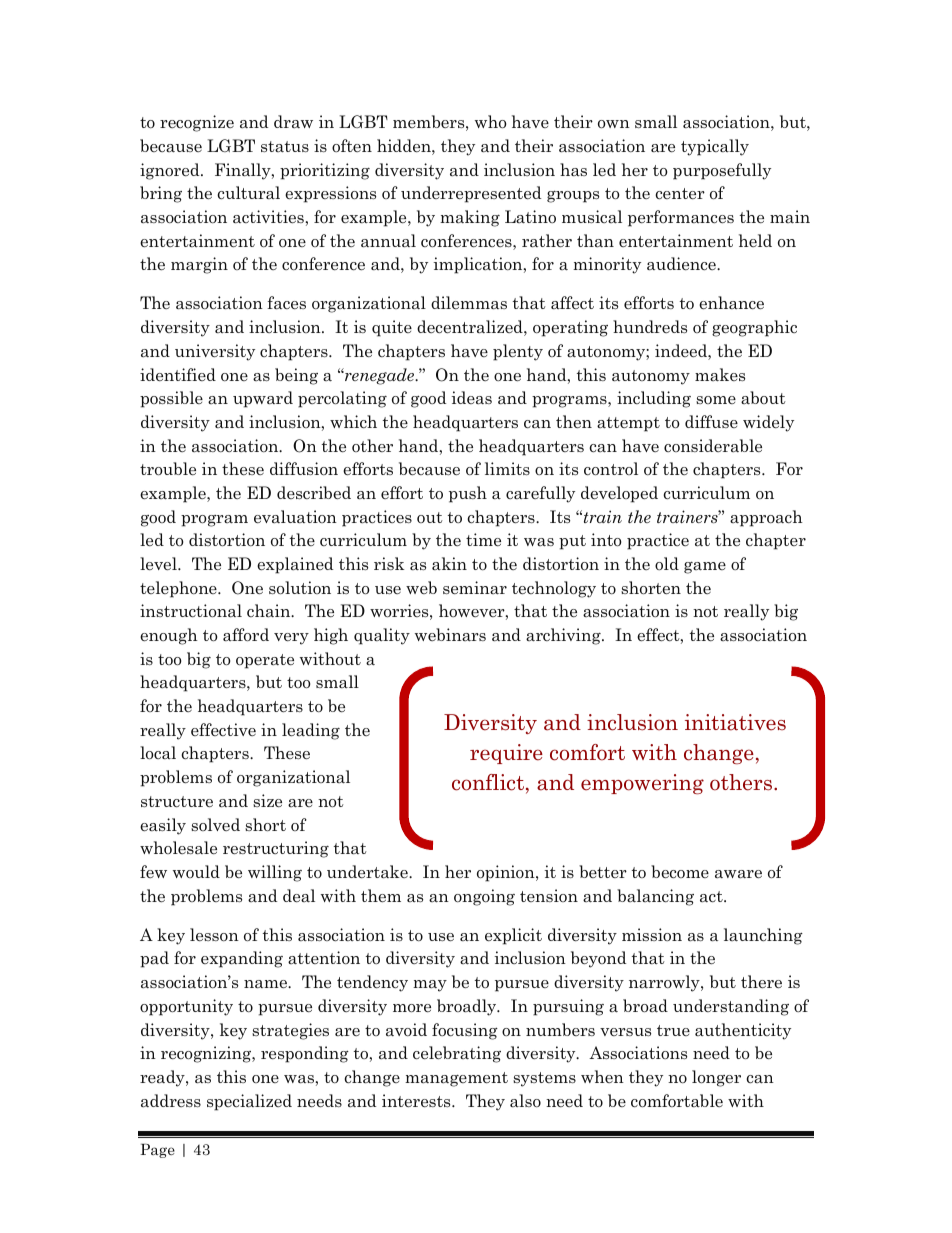  What do you see at coordinates (468, 494) in the screenshot?
I see `push` at bounding box center [468, 494].
